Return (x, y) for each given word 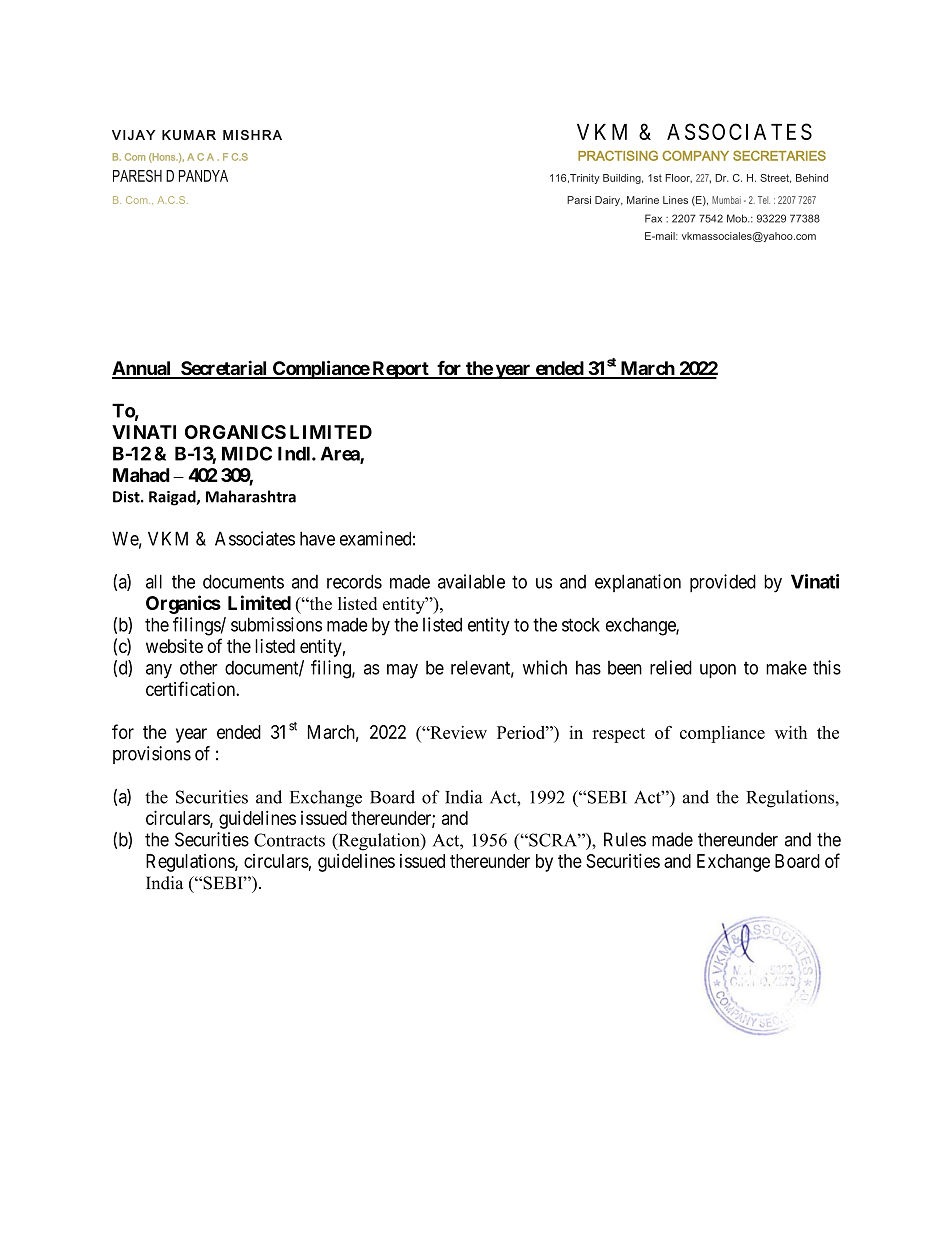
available (471, 581)
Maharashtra (251, 496)
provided (723, 583)
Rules (625, 839)
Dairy (608, 201)
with (791, 732)
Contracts (289, 840)
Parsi (579, 200)
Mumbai (726, 200)
